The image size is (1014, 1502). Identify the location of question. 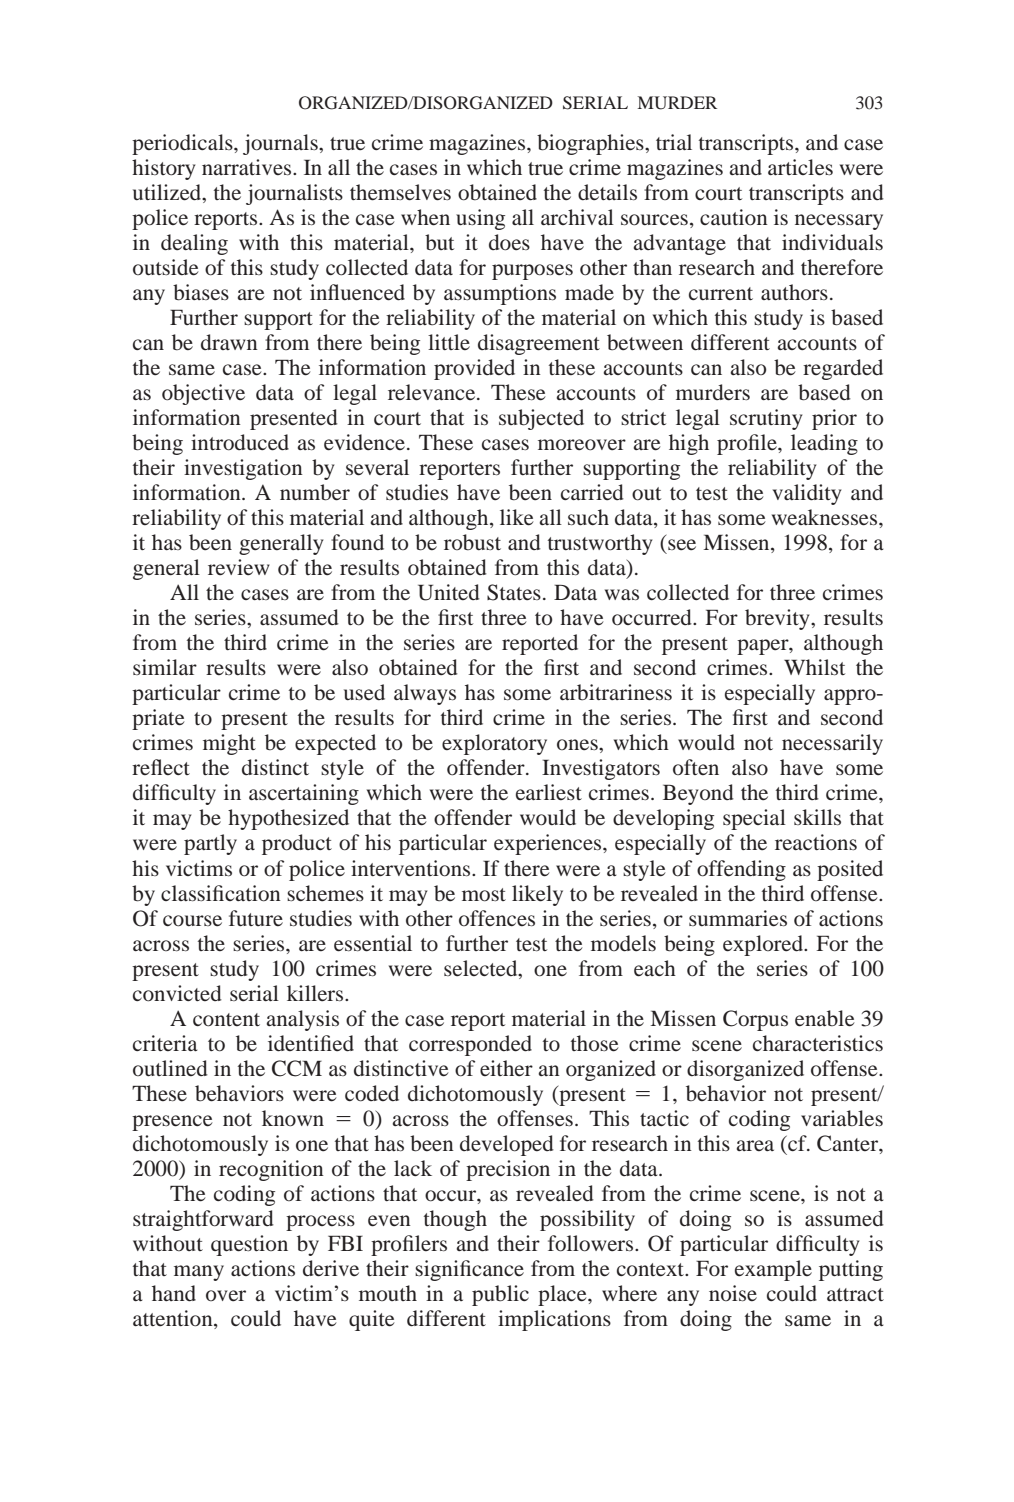
(249, 1245).
